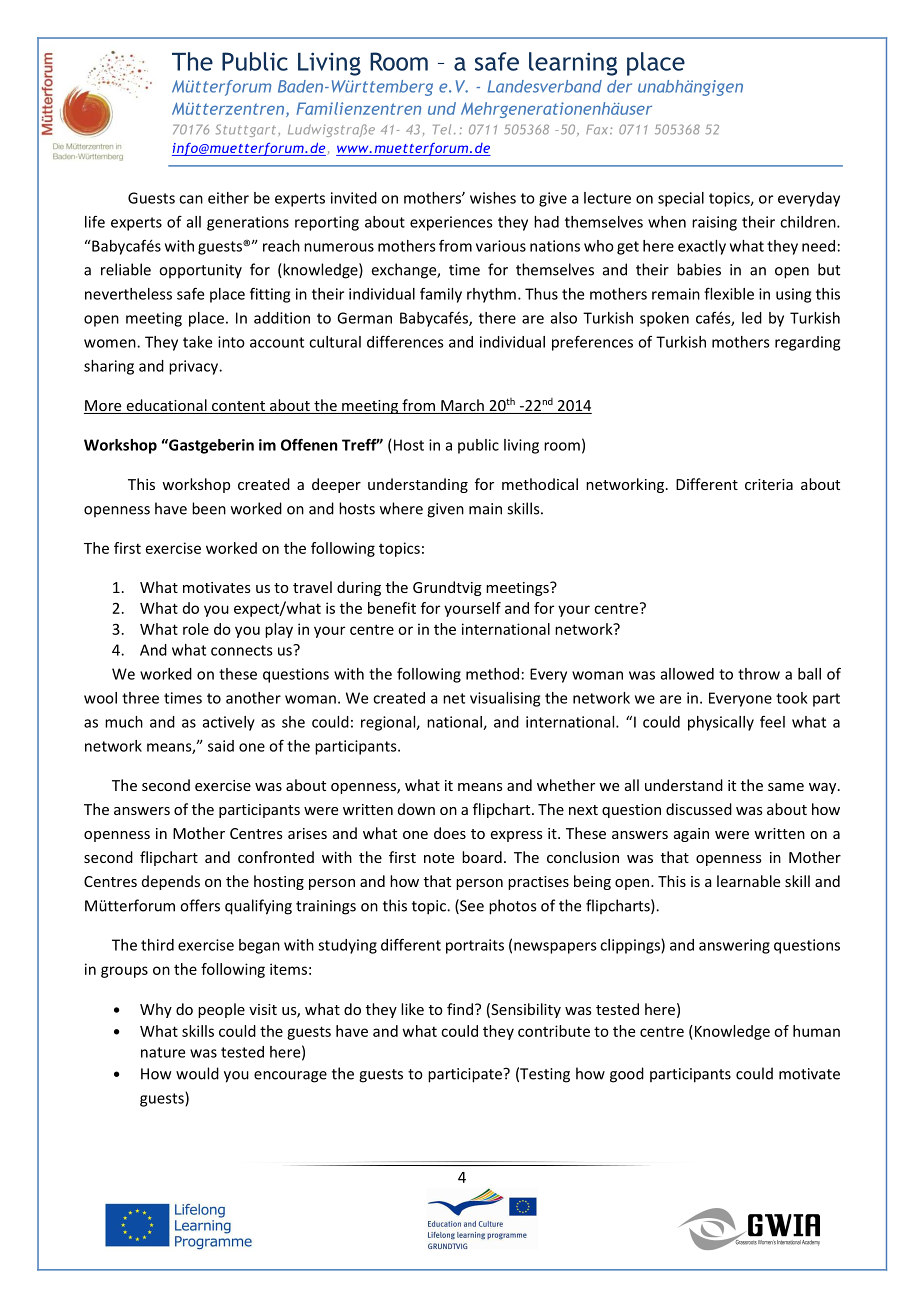 The width and height of the screenshot is (924, 1308). Describe the element at coordinates (221, 746) in the screenshot. I see `said` at that location.
